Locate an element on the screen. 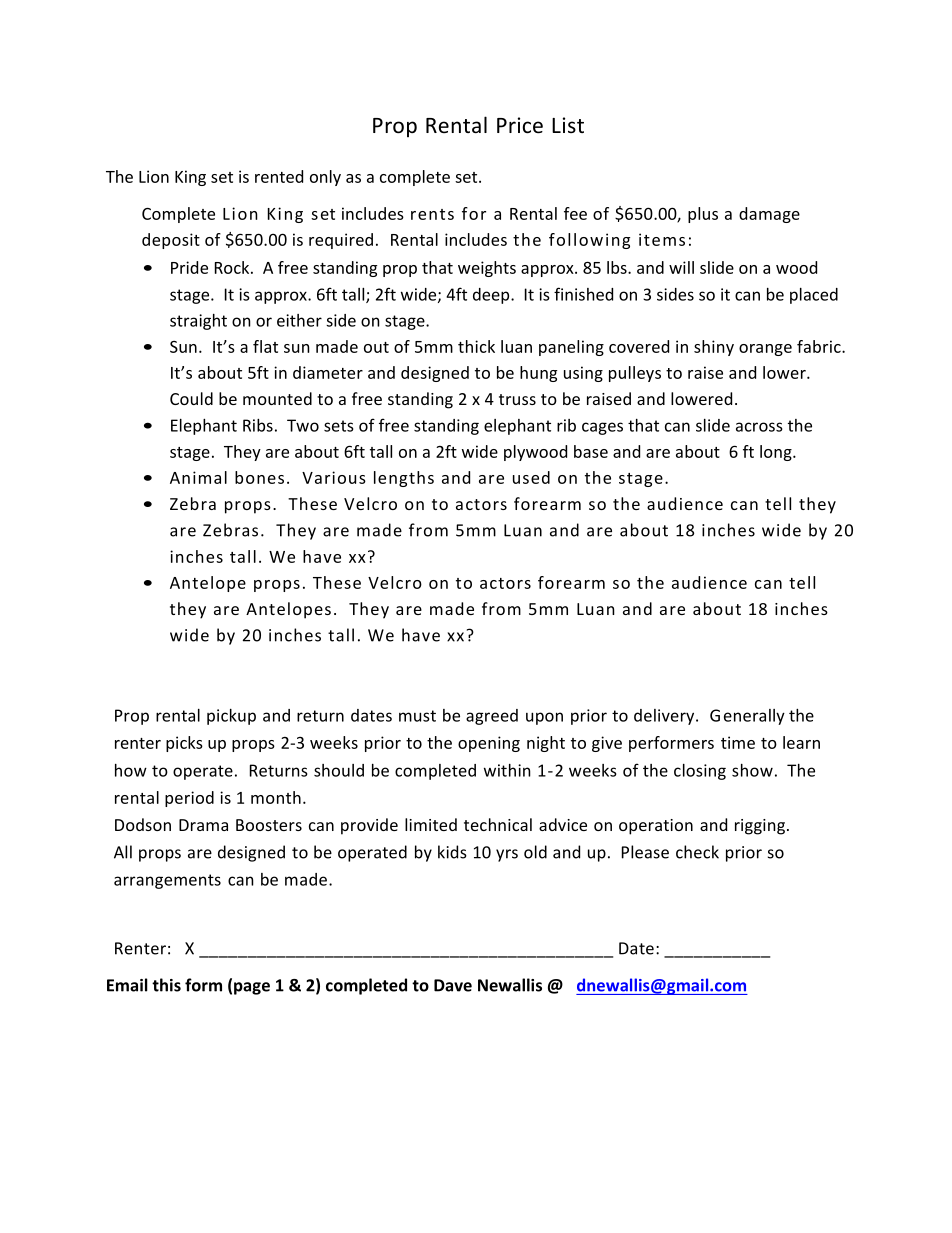  used is located at coordinates (531, 477).
